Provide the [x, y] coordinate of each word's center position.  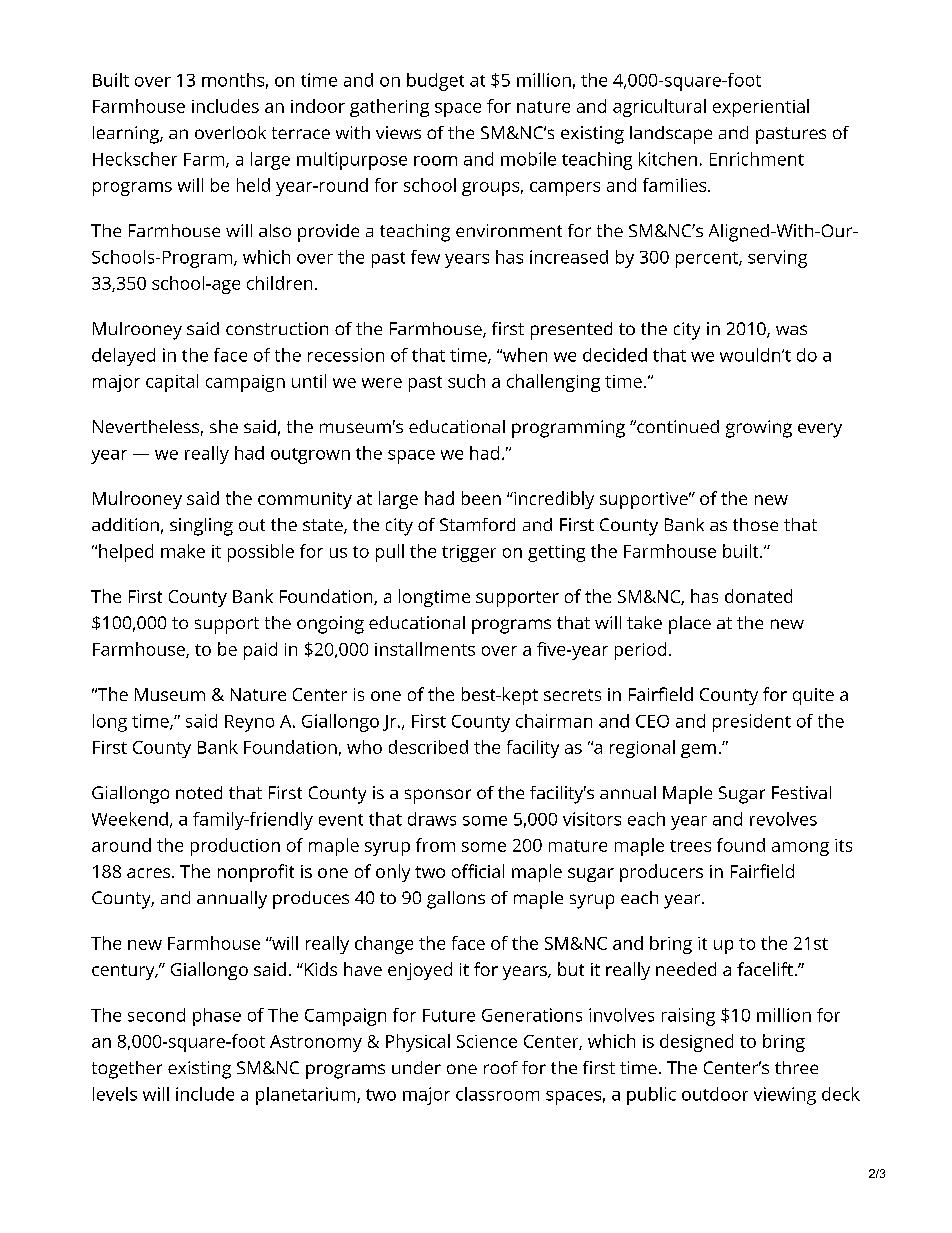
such [466, 381]
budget [435, 82]
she [224, 426]
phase [217, 1017]
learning [127, 135]
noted [199, 792]
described [428, 747]
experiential [761, 108]
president [752, 723]
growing [759, 429]
